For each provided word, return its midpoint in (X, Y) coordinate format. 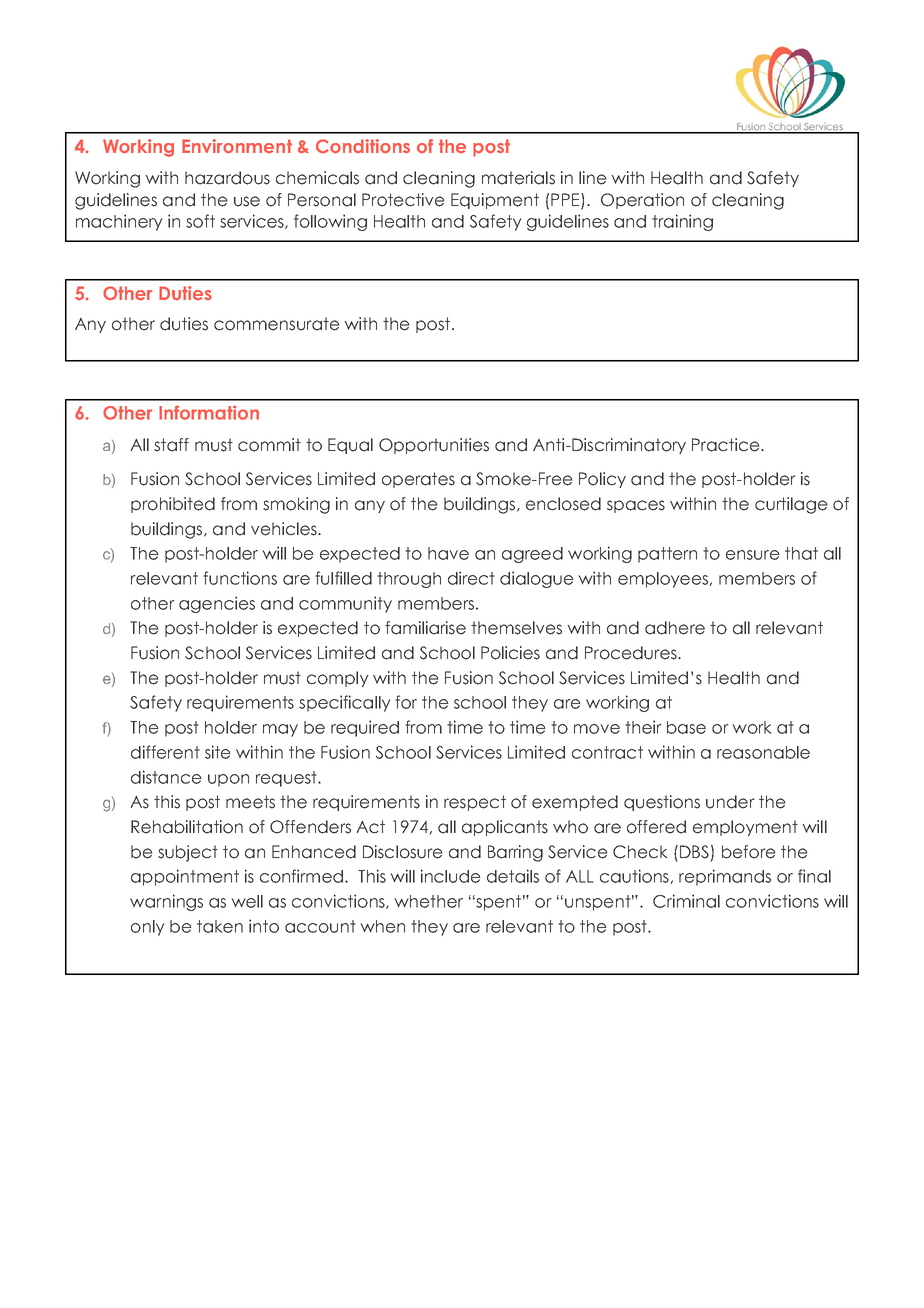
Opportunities (434, 446)
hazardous (227, 178)
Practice (727, 445)
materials (518, 178)
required (365, 728)
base (686, 727)
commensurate (276, 324)
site (218, 752)
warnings (166, 902)
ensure (753, 555)
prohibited (173, 505)
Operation (642, 201)
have (448, 553)
